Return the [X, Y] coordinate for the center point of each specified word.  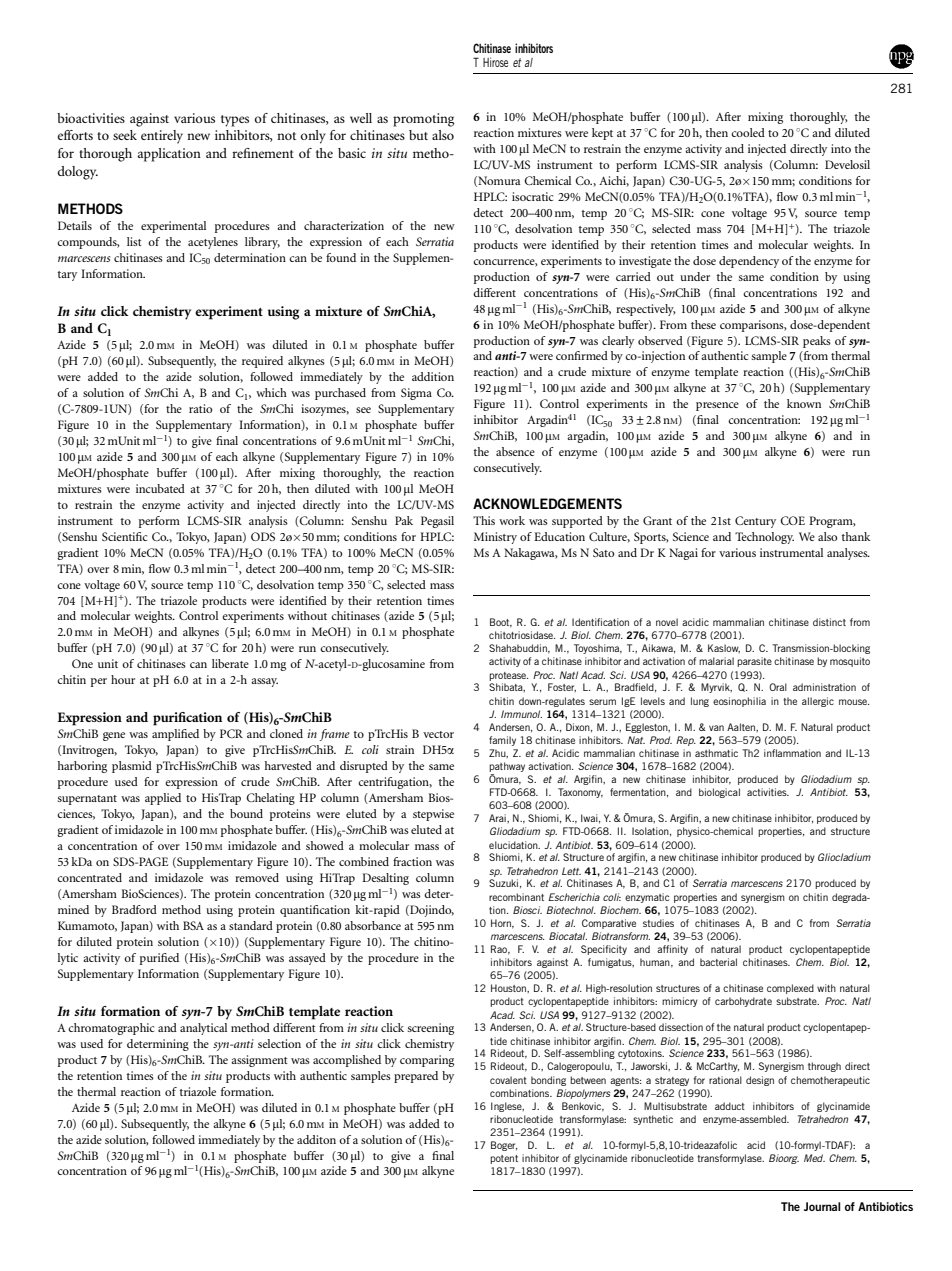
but [418, 135]
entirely [162, 137]
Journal [822, 1206]
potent [504, 1159]
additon [316, 1139]
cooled [748, 132]
